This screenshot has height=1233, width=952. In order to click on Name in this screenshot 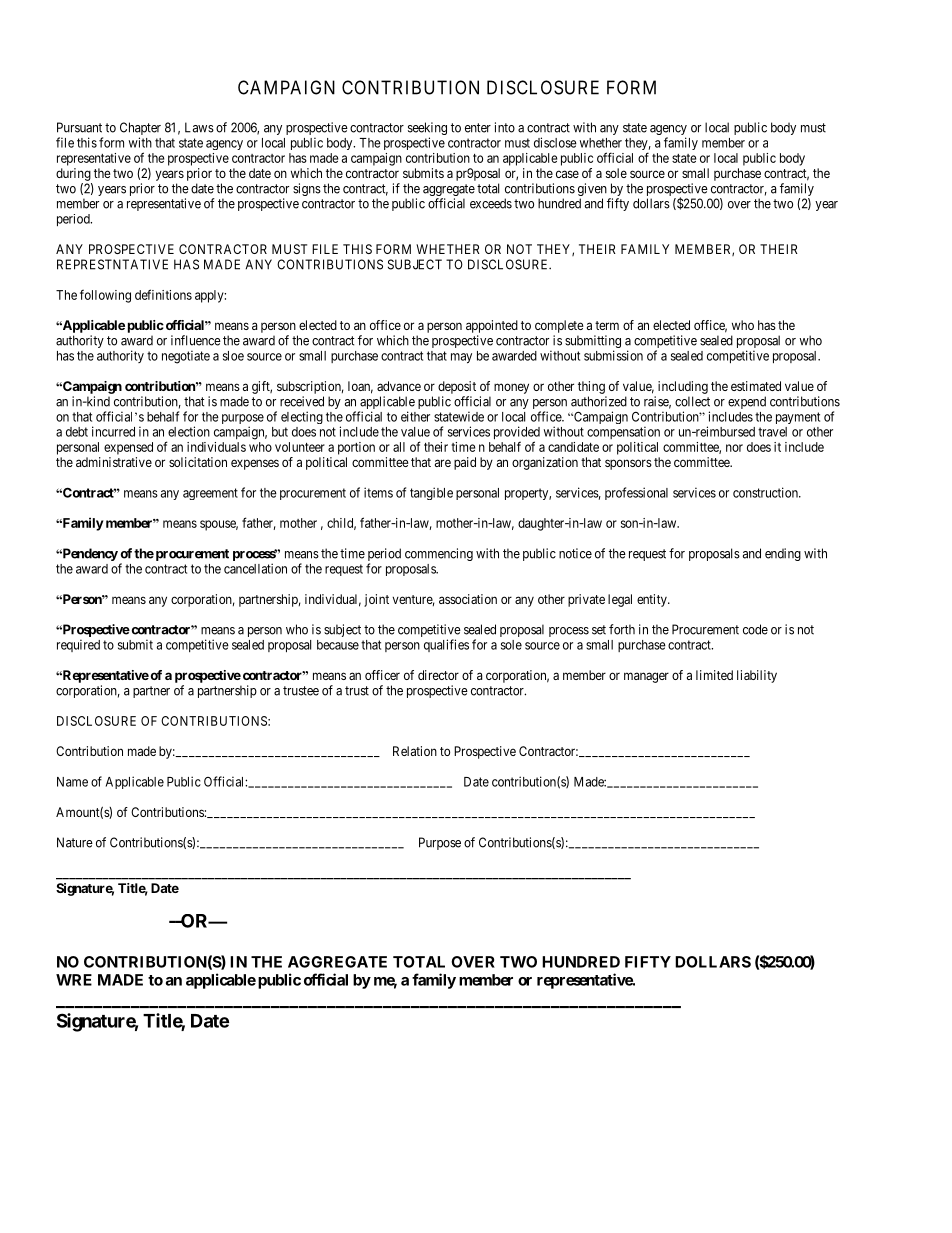, I will do `click(72, 782)`.
